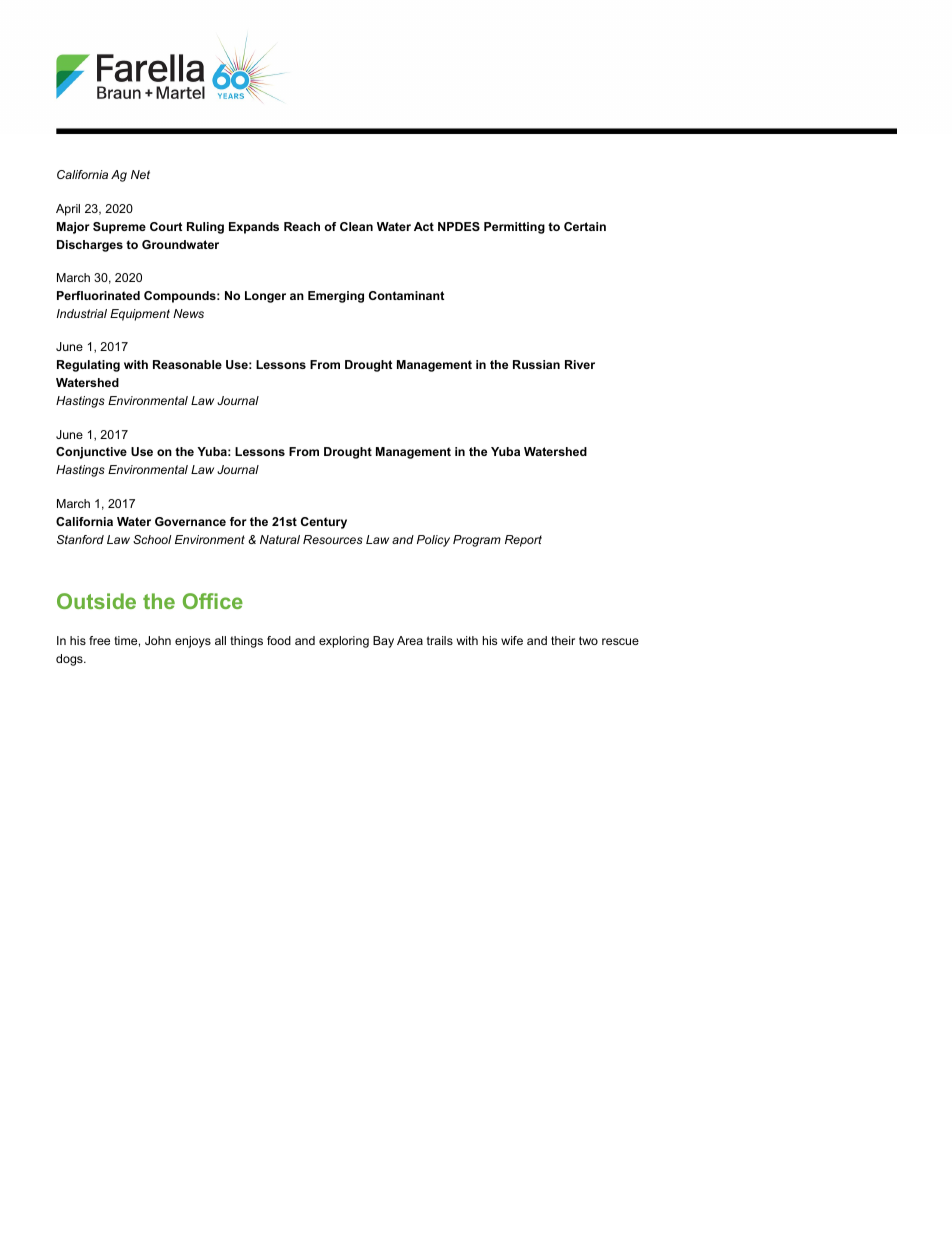 This screenshot has height=1233, width=952. I want to click on exploring, so click(344, 642).
